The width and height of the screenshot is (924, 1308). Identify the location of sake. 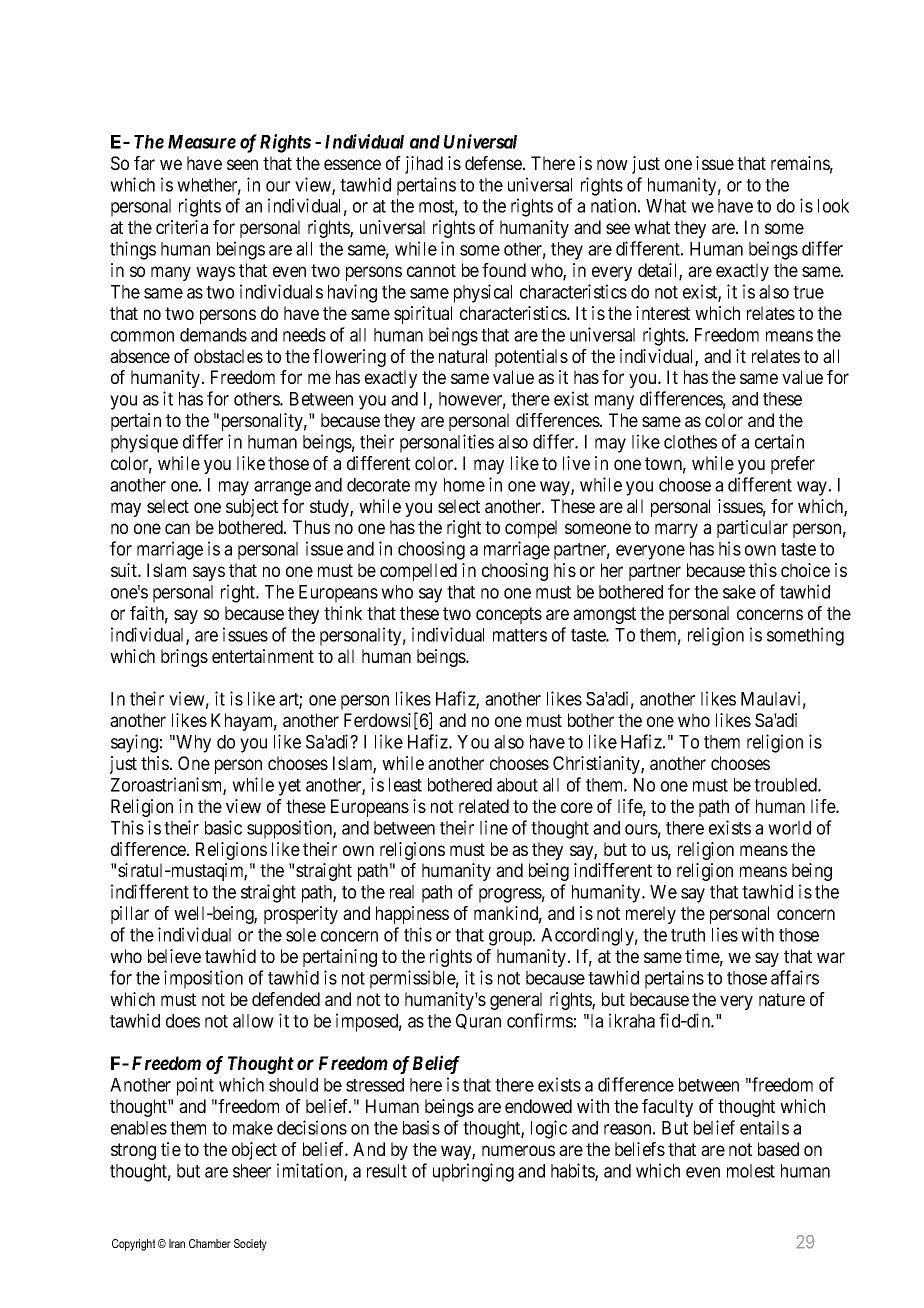
(739, 592).
